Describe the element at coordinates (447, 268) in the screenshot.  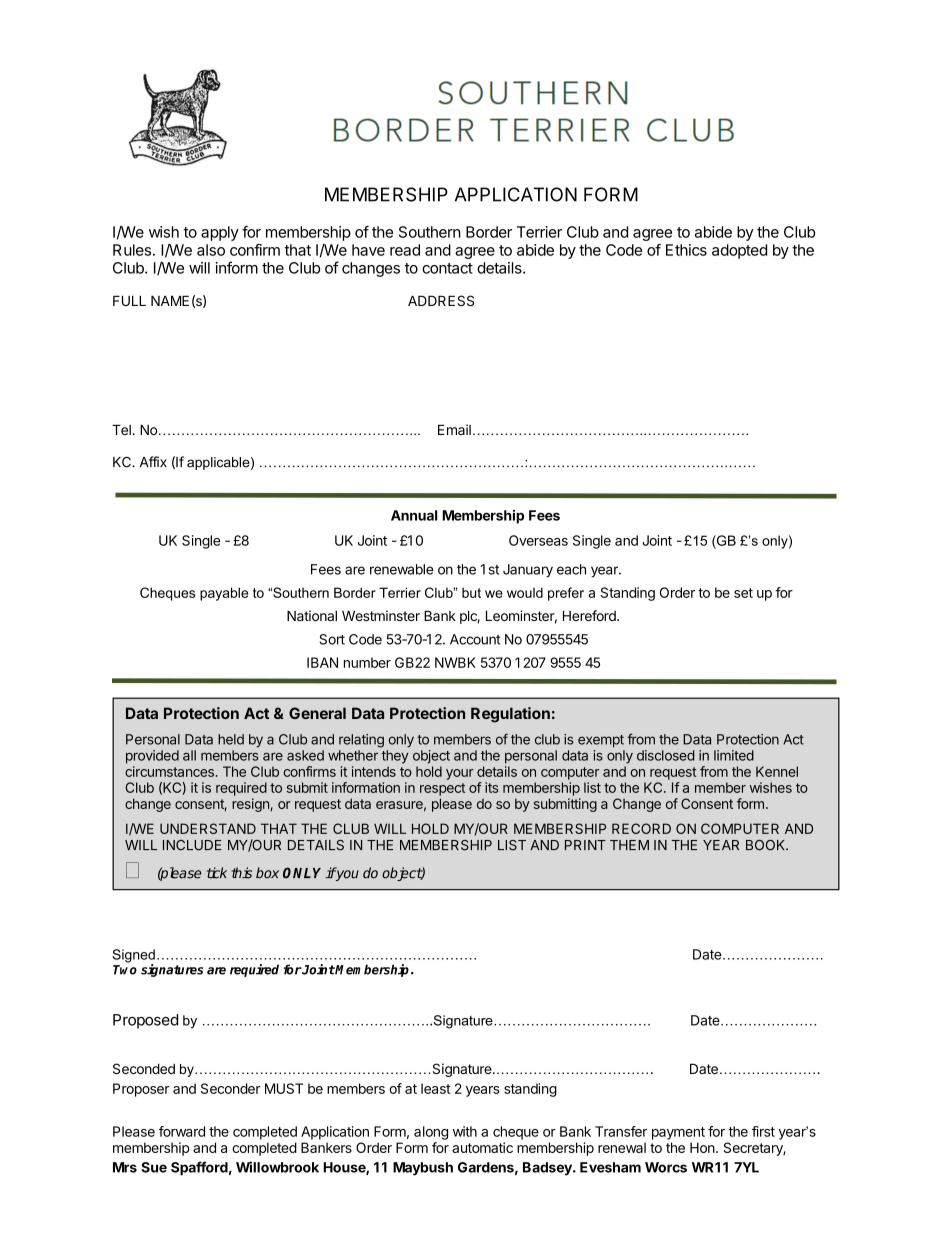
I see `contact` at that location.
